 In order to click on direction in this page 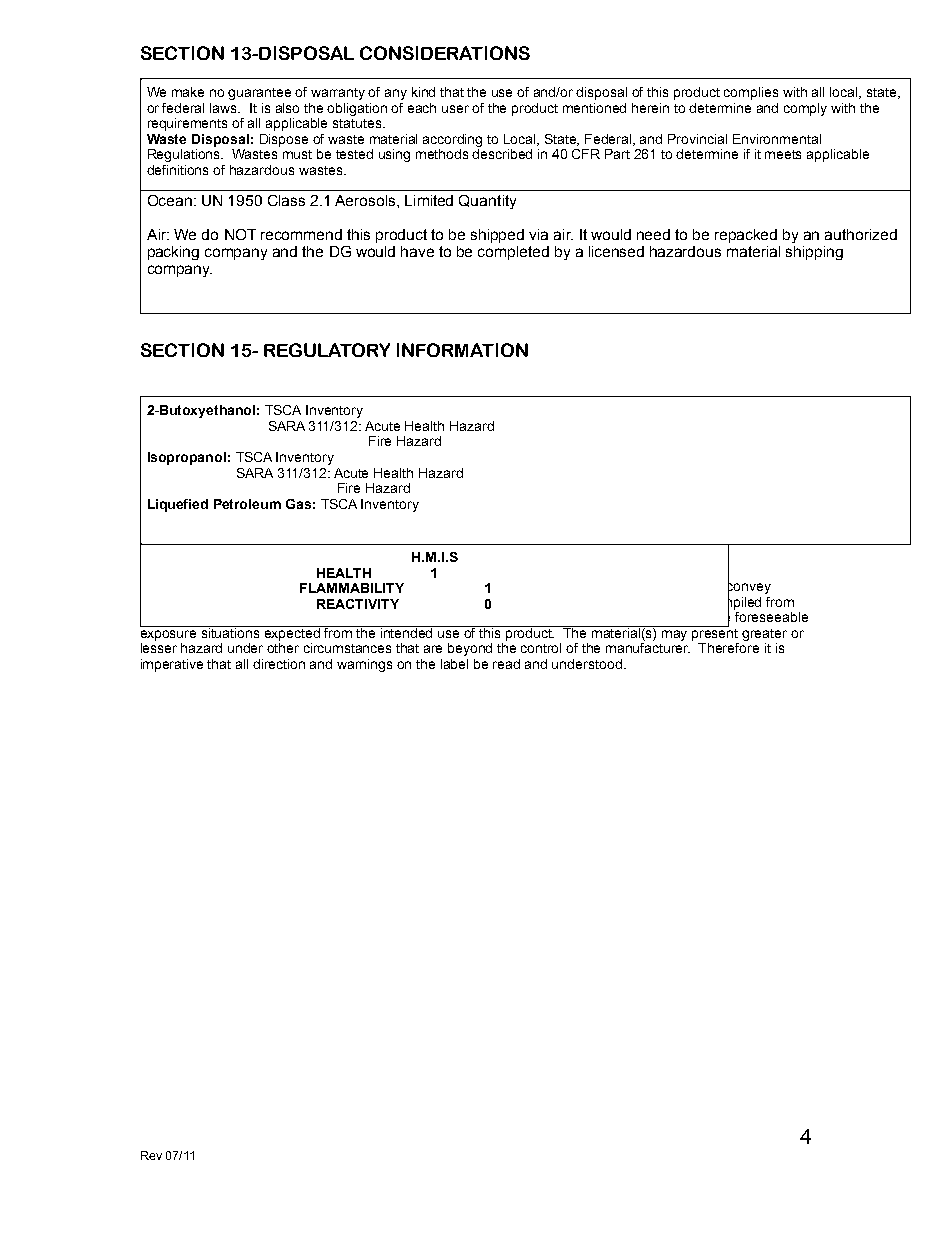, I will do `click(279, 664)`.
